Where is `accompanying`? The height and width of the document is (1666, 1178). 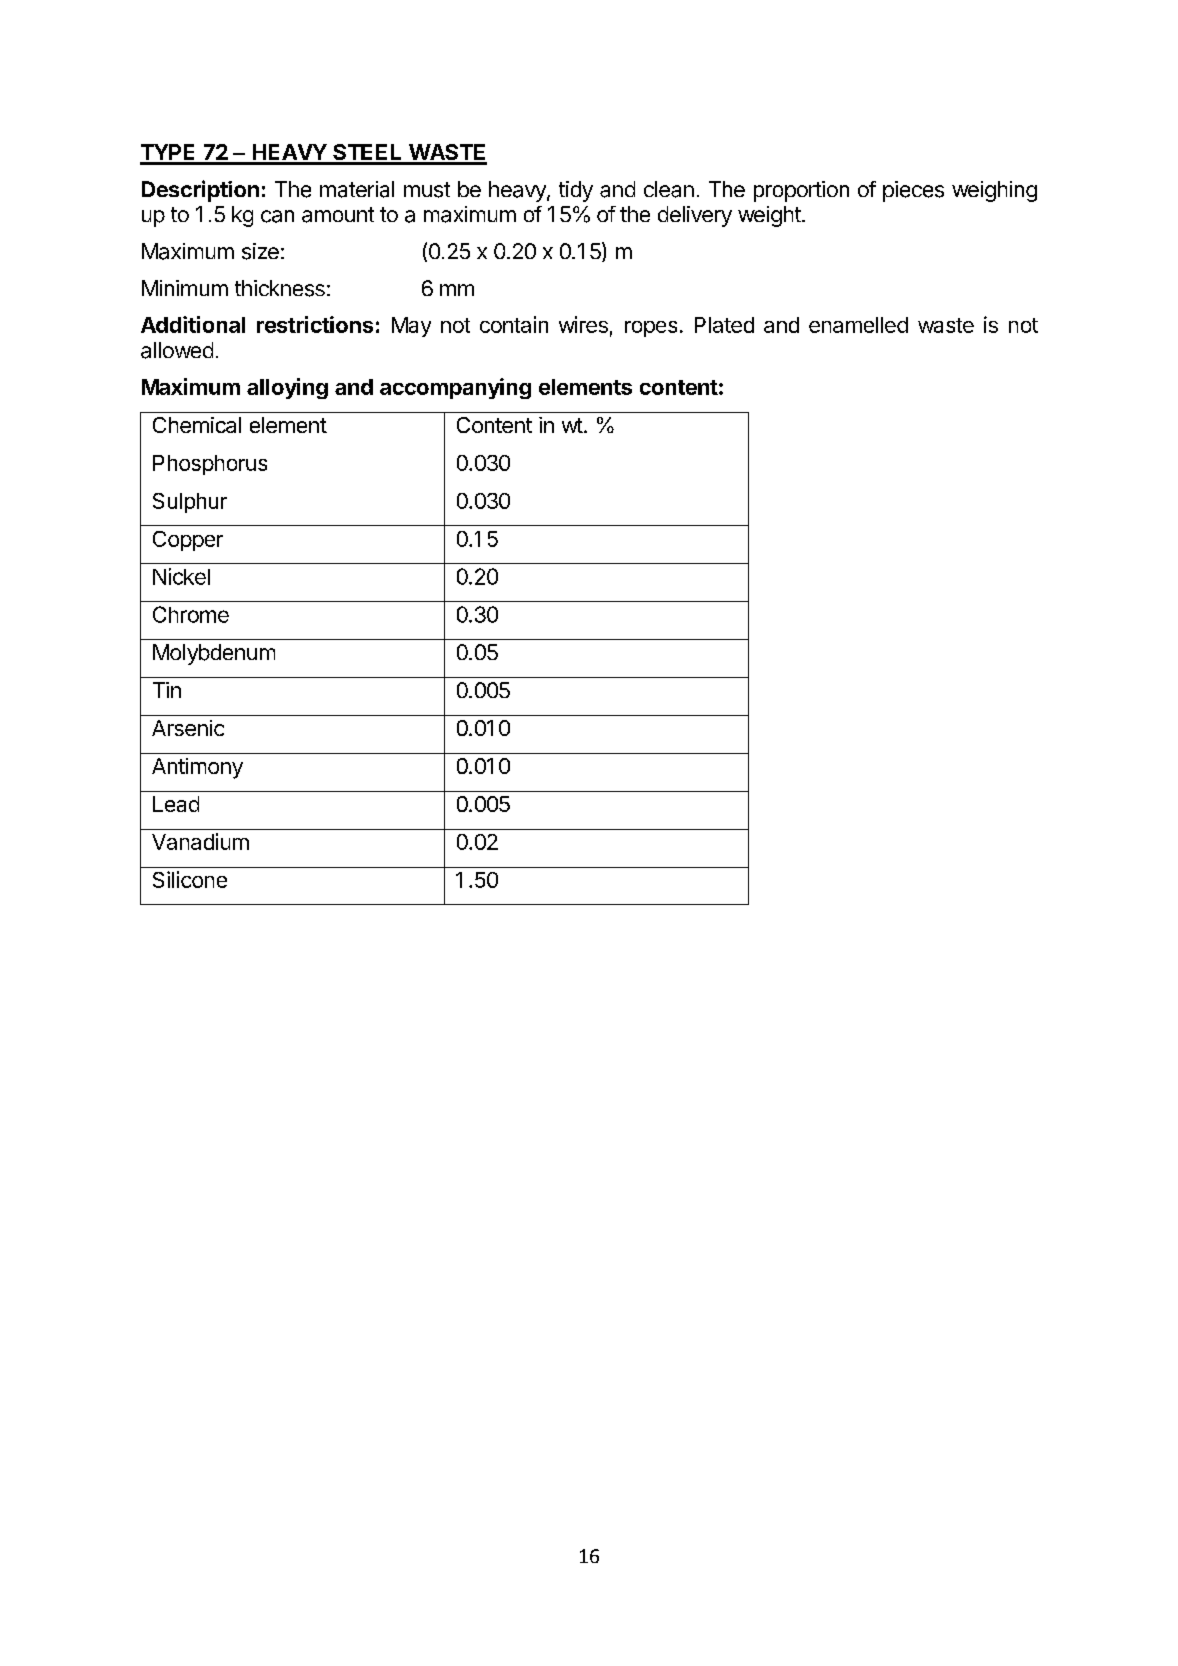 accompanying is located at coordinates (455, 388).
